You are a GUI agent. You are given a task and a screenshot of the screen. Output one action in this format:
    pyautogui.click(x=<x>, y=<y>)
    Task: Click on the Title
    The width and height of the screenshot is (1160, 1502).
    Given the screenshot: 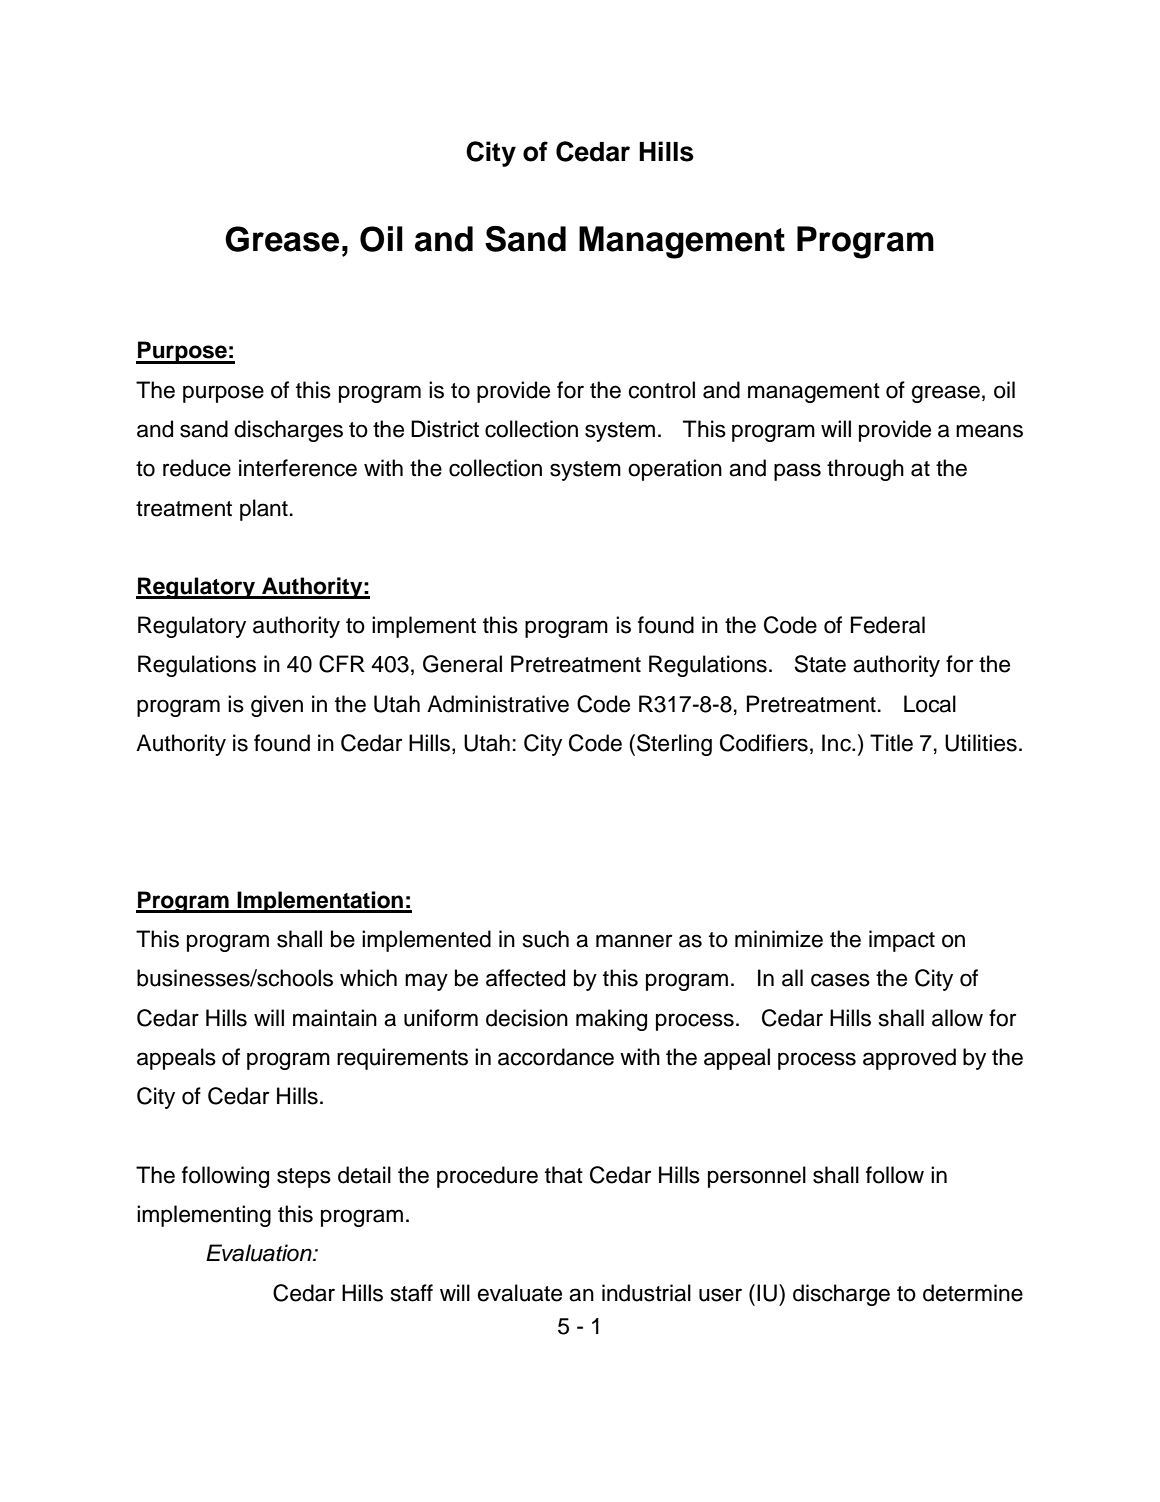 What is the action you would take?
    pyautogui.click(x=891, y=743)
